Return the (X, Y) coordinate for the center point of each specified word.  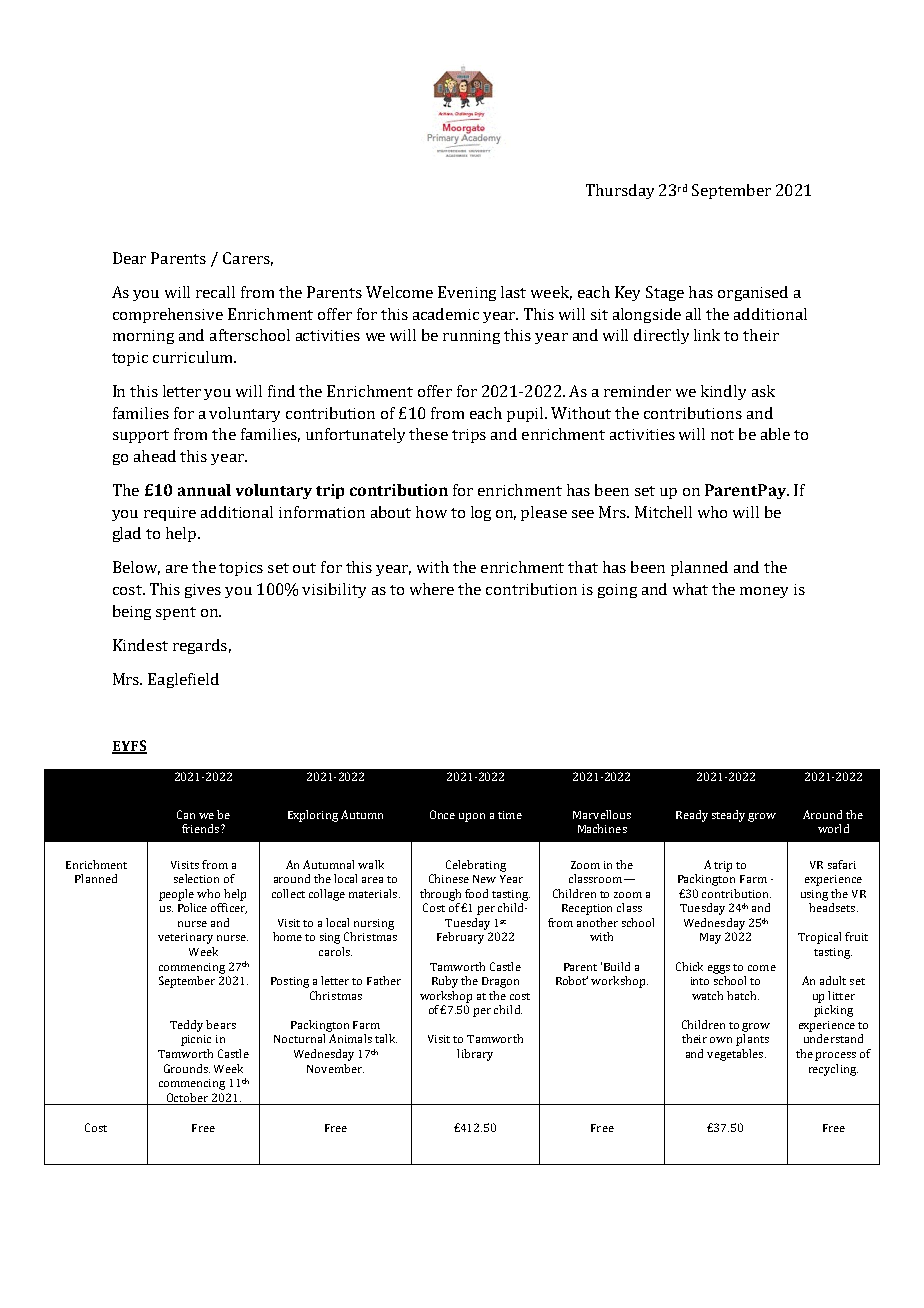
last (513, 292)
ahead (155, 456)
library (475, 1055)
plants (752, 1040)
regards (200, 646)
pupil (526, 414)
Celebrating (476, 866)
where (432, 589)
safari (842, 864)
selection (196, 878)
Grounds (187, 1068)
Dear (129, 258)
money (764, 592)
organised (753, 293)
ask (763, 391)
